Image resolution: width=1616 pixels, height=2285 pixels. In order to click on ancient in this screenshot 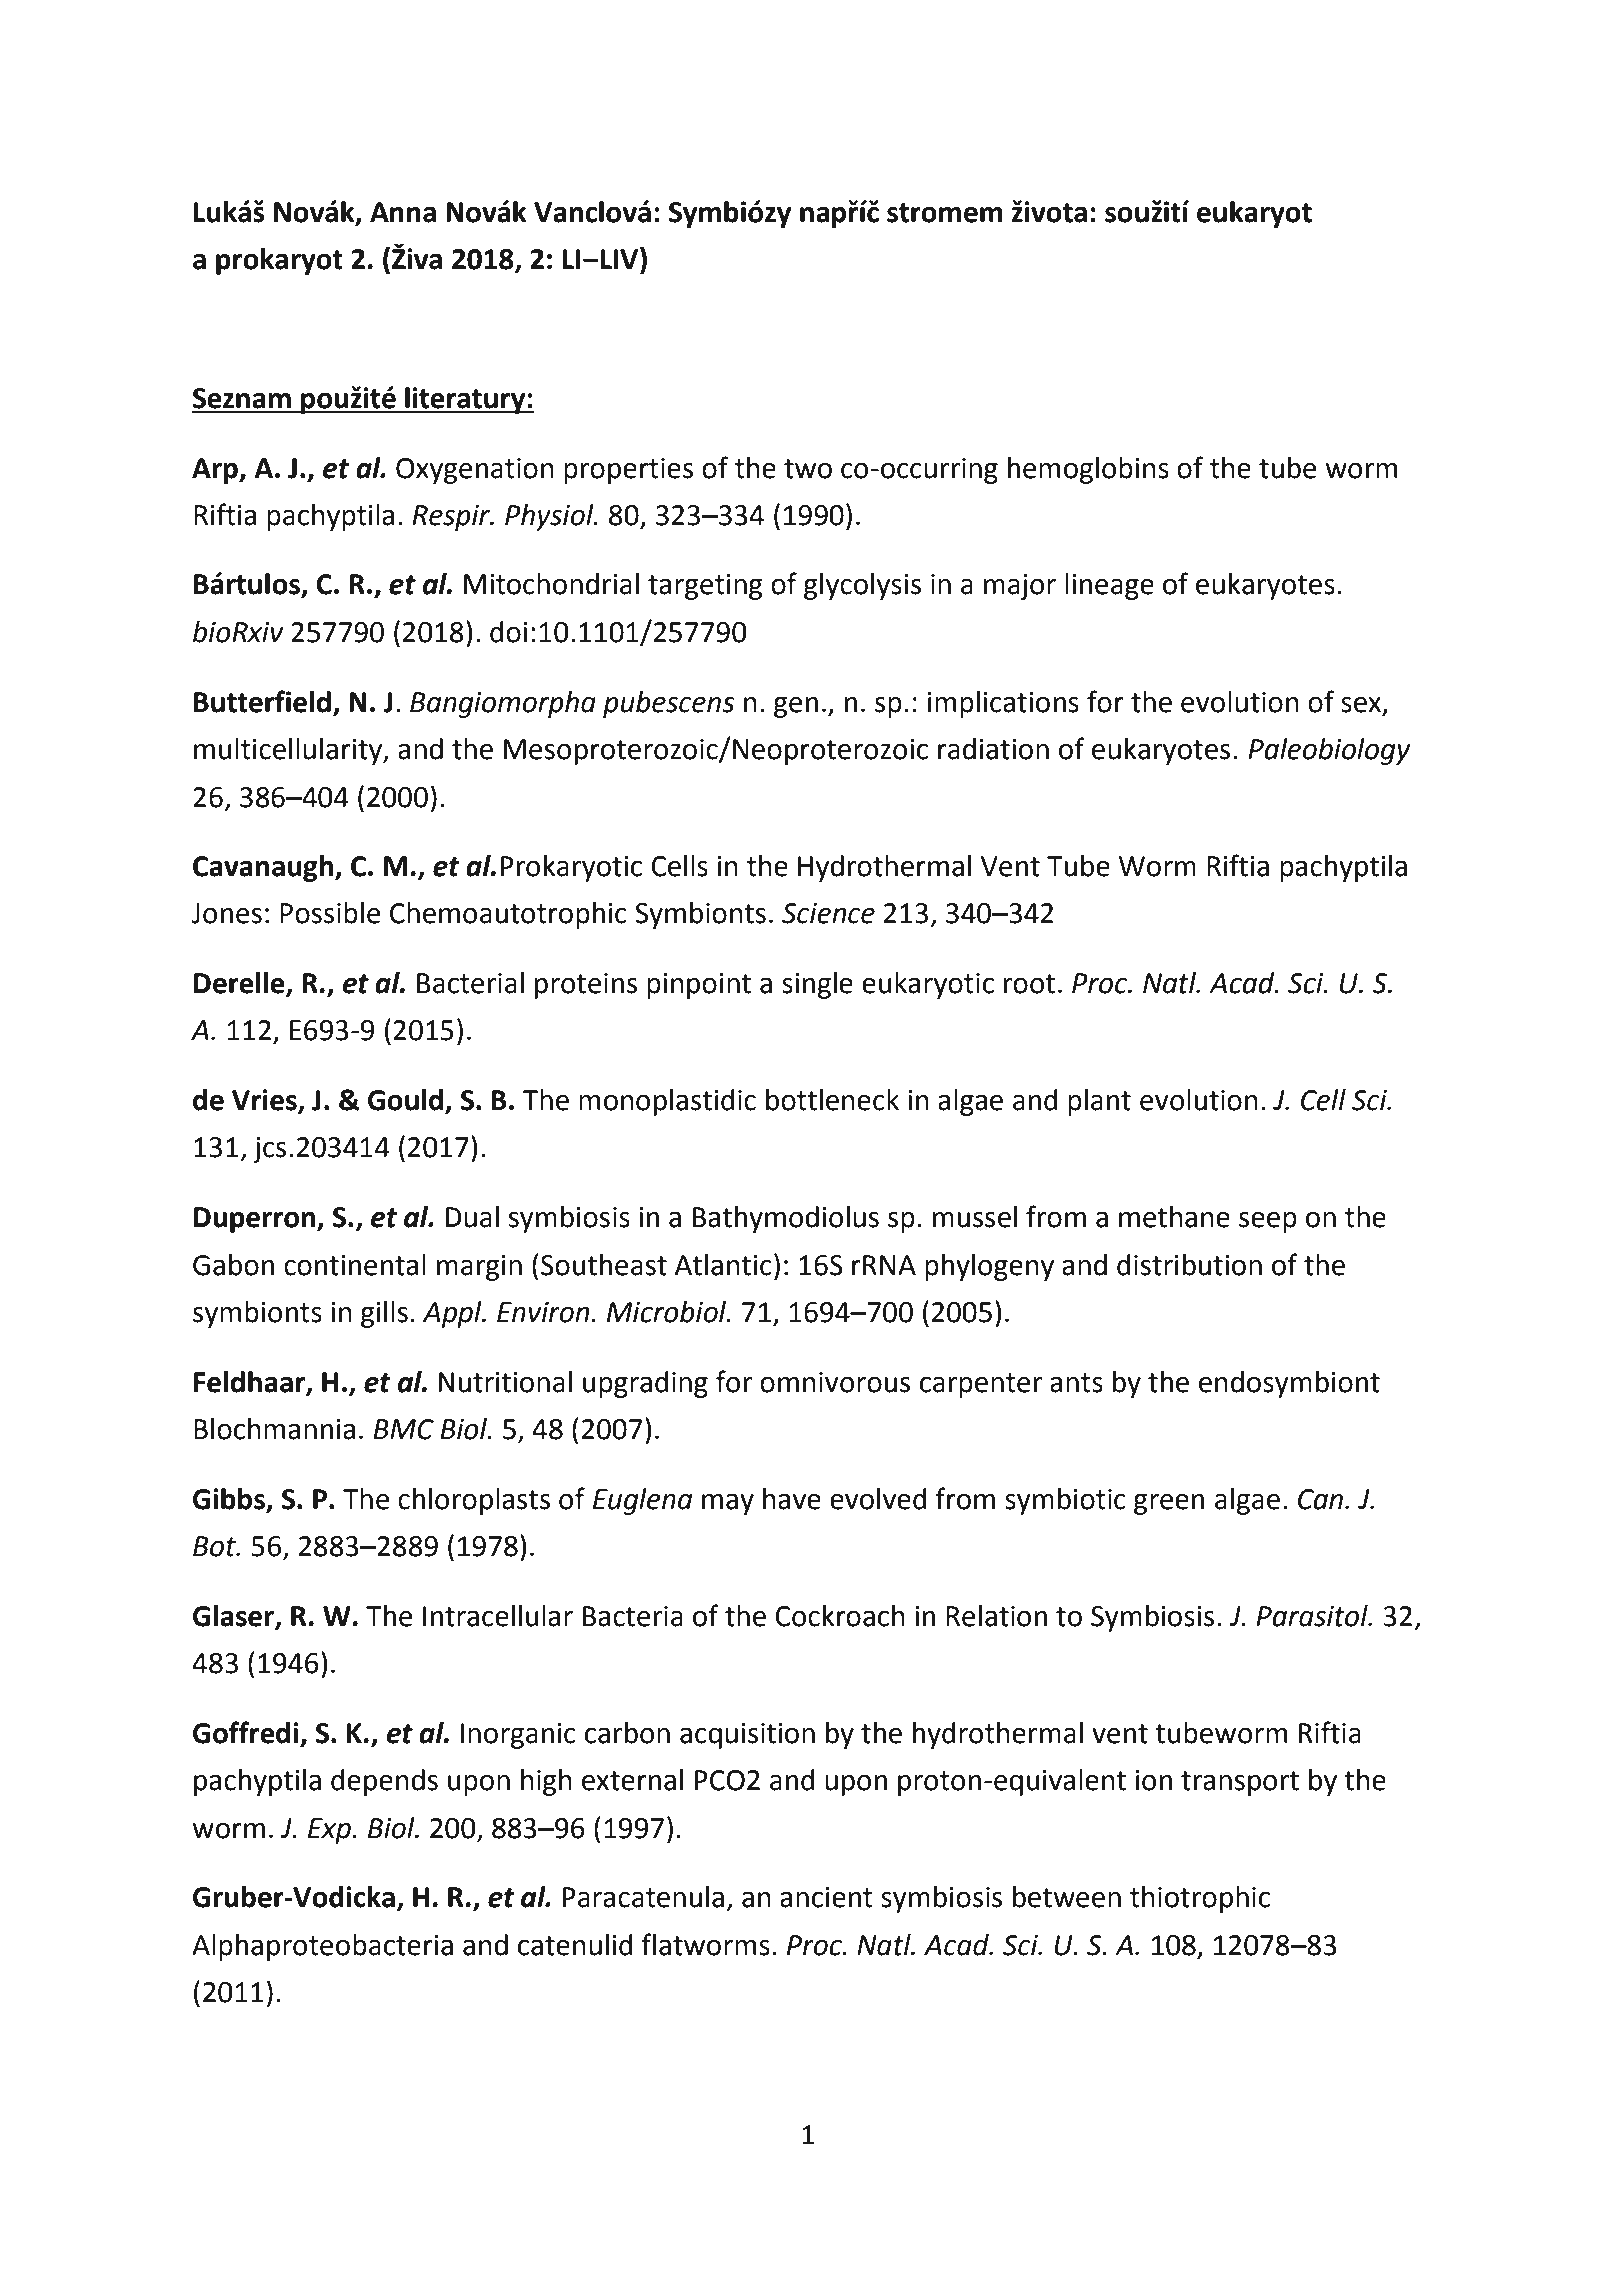, I will do `click(826, 1897)`.
